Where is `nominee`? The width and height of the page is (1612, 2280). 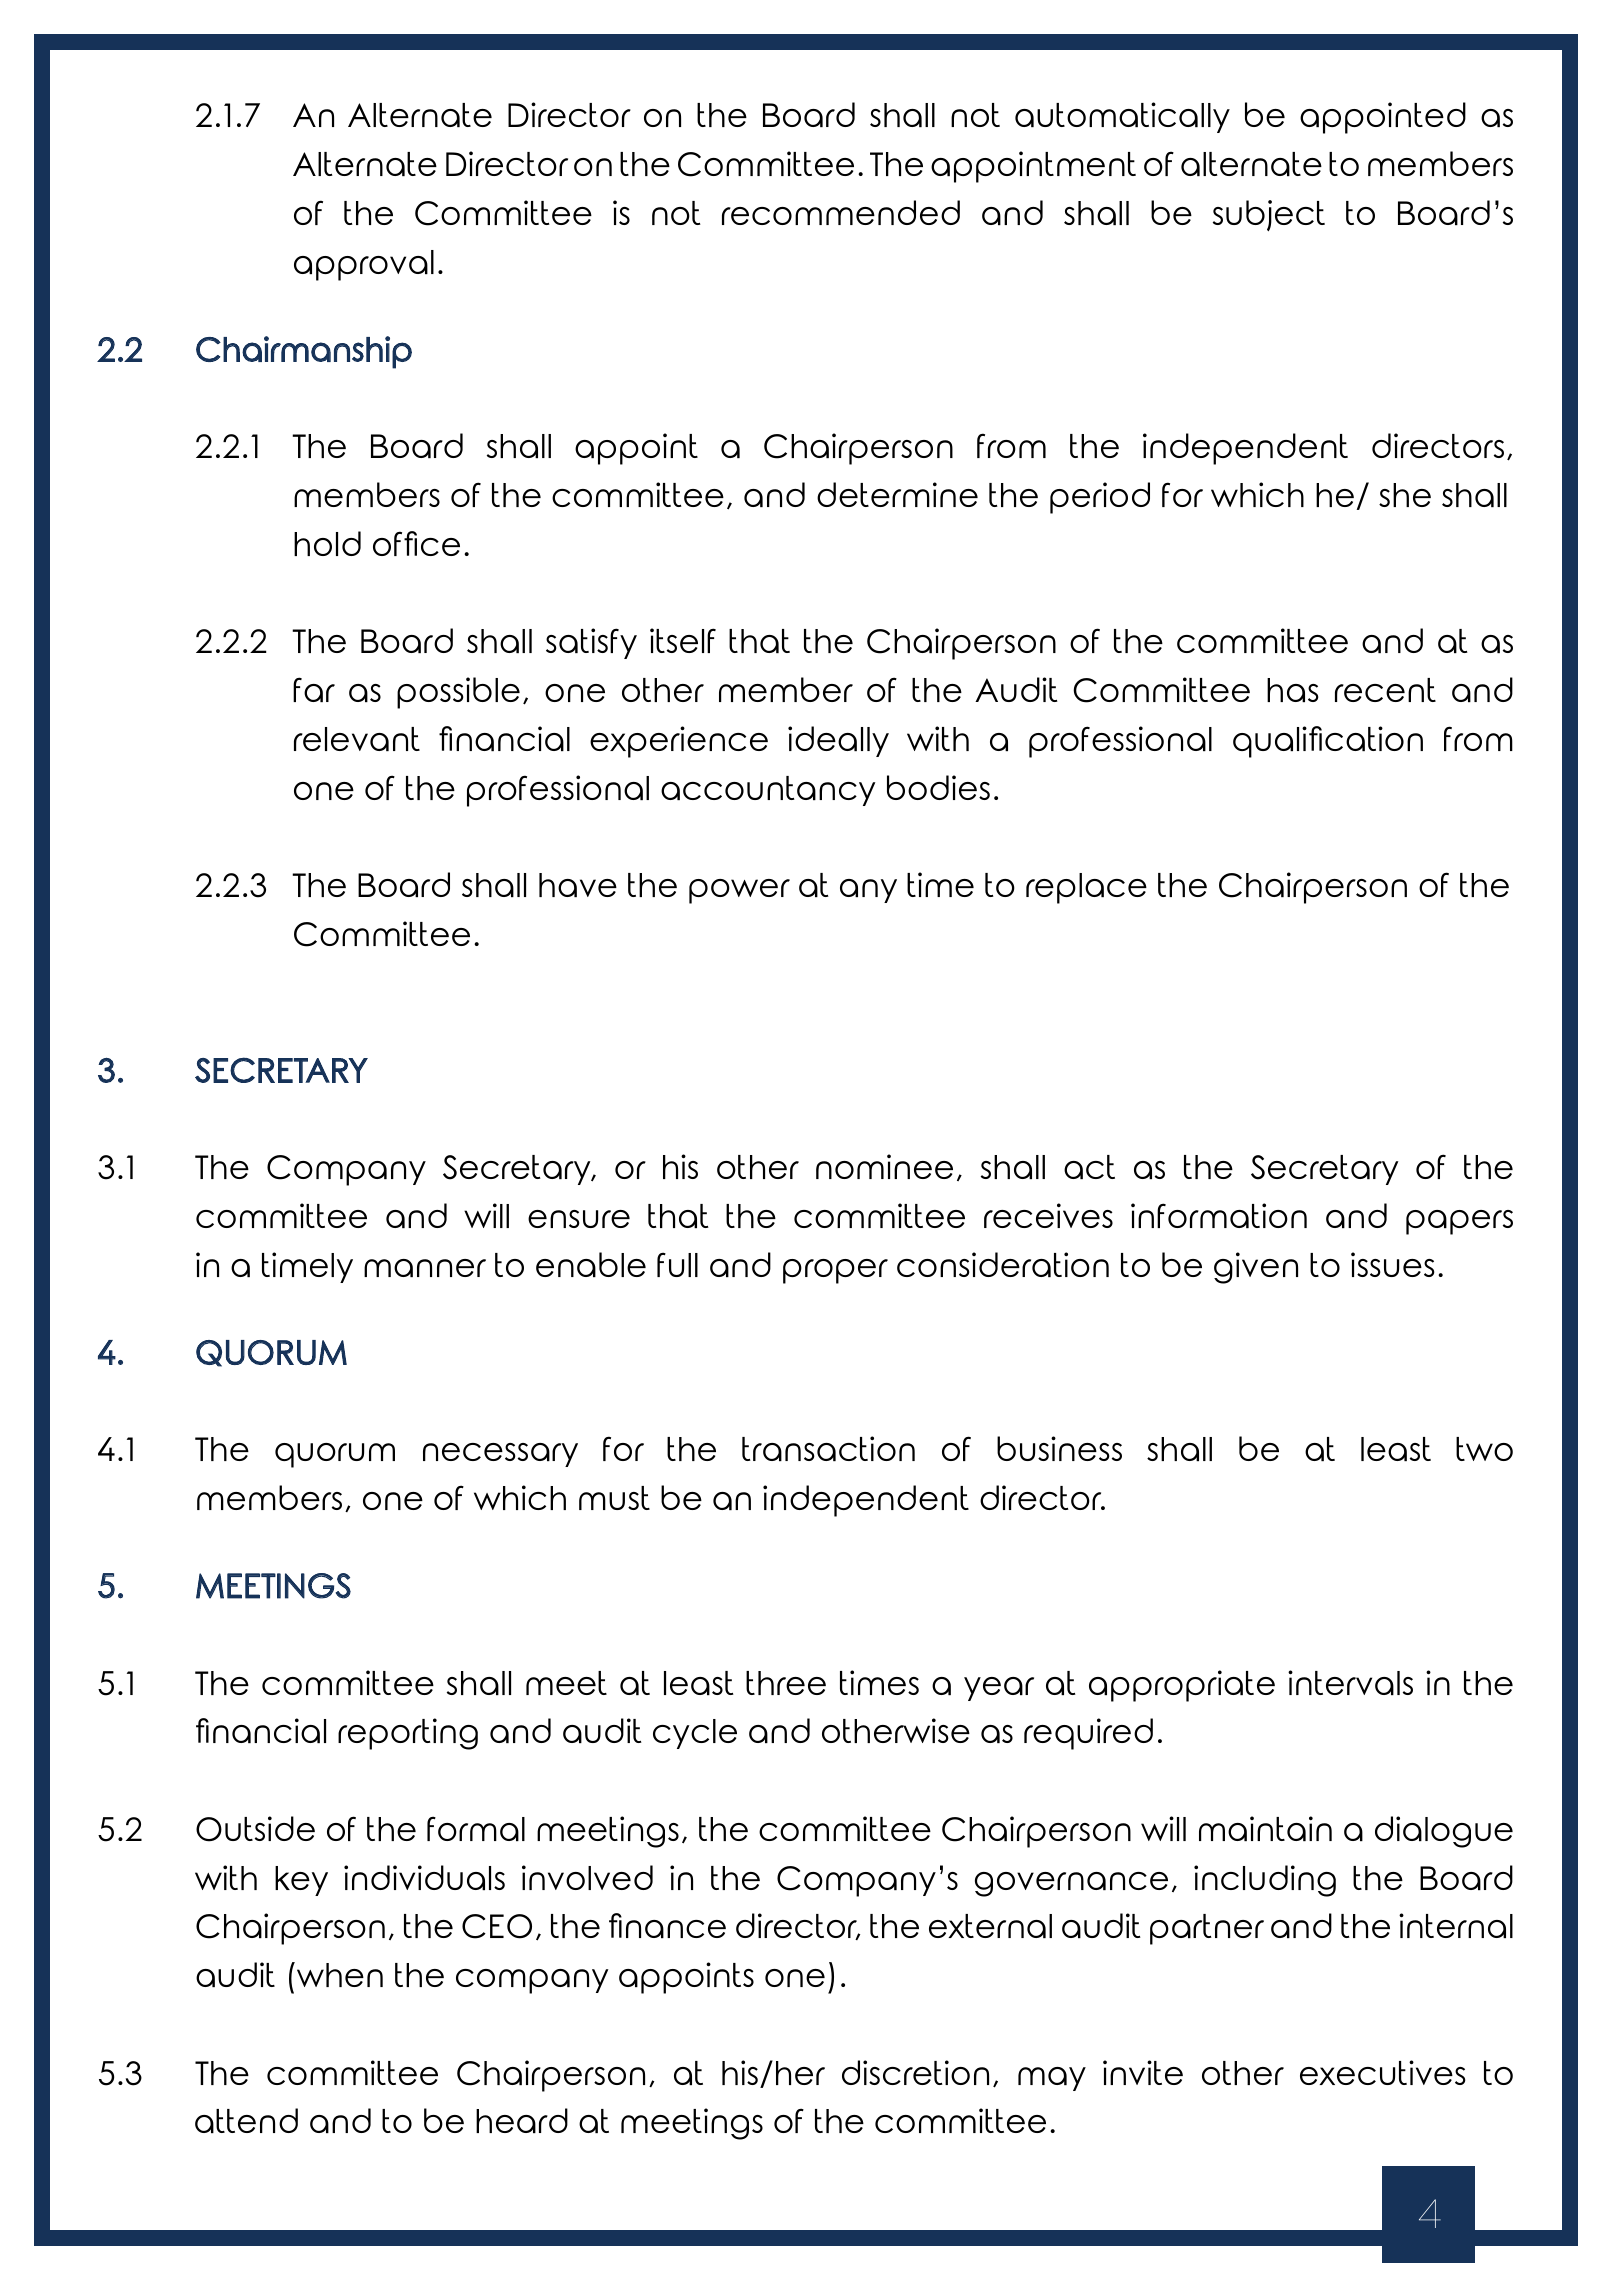
nominee is located at coordinates (884, 1166).
